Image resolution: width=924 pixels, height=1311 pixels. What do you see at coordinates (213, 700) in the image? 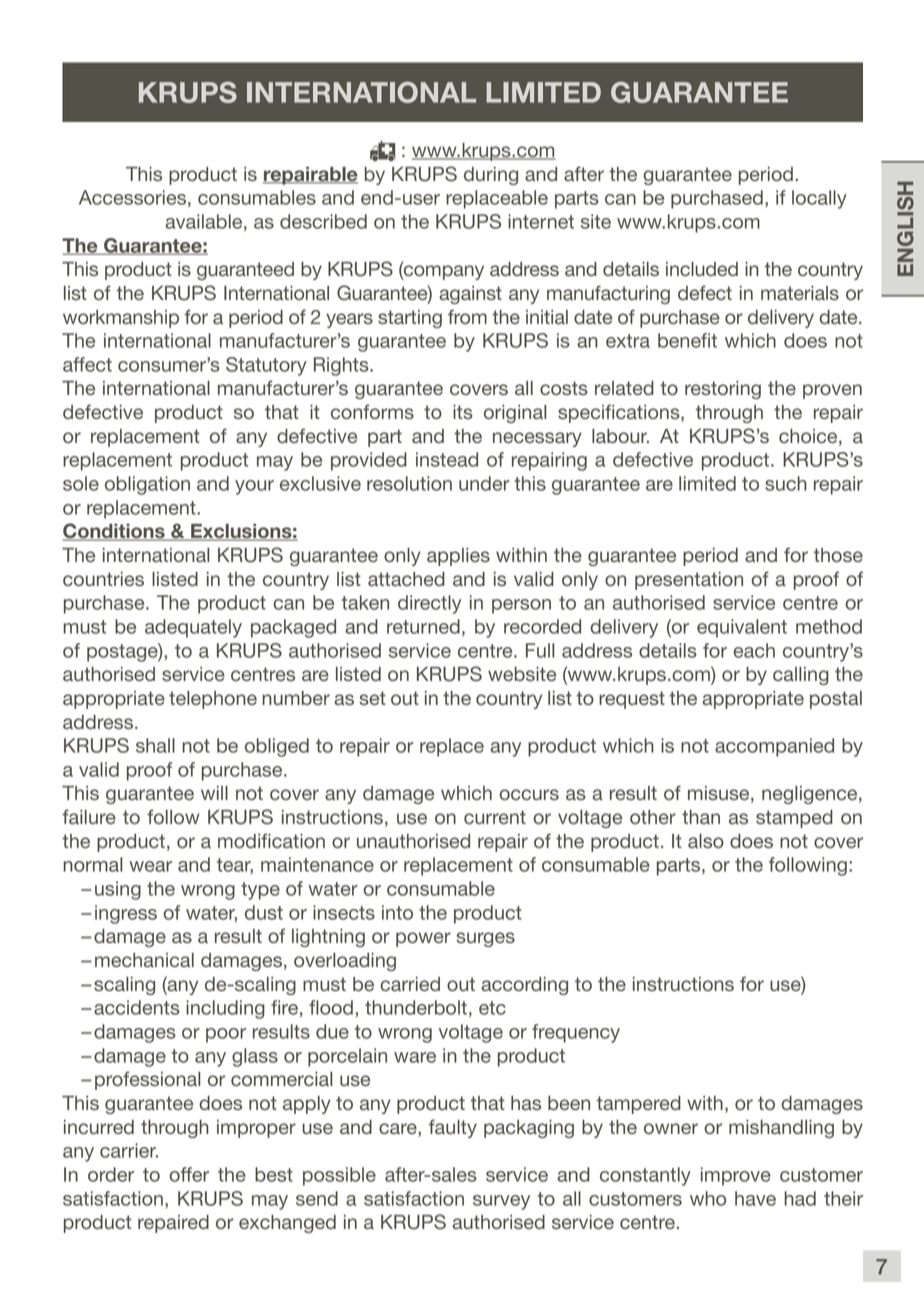
I see `telephone` at bounding box center [213, 700].
